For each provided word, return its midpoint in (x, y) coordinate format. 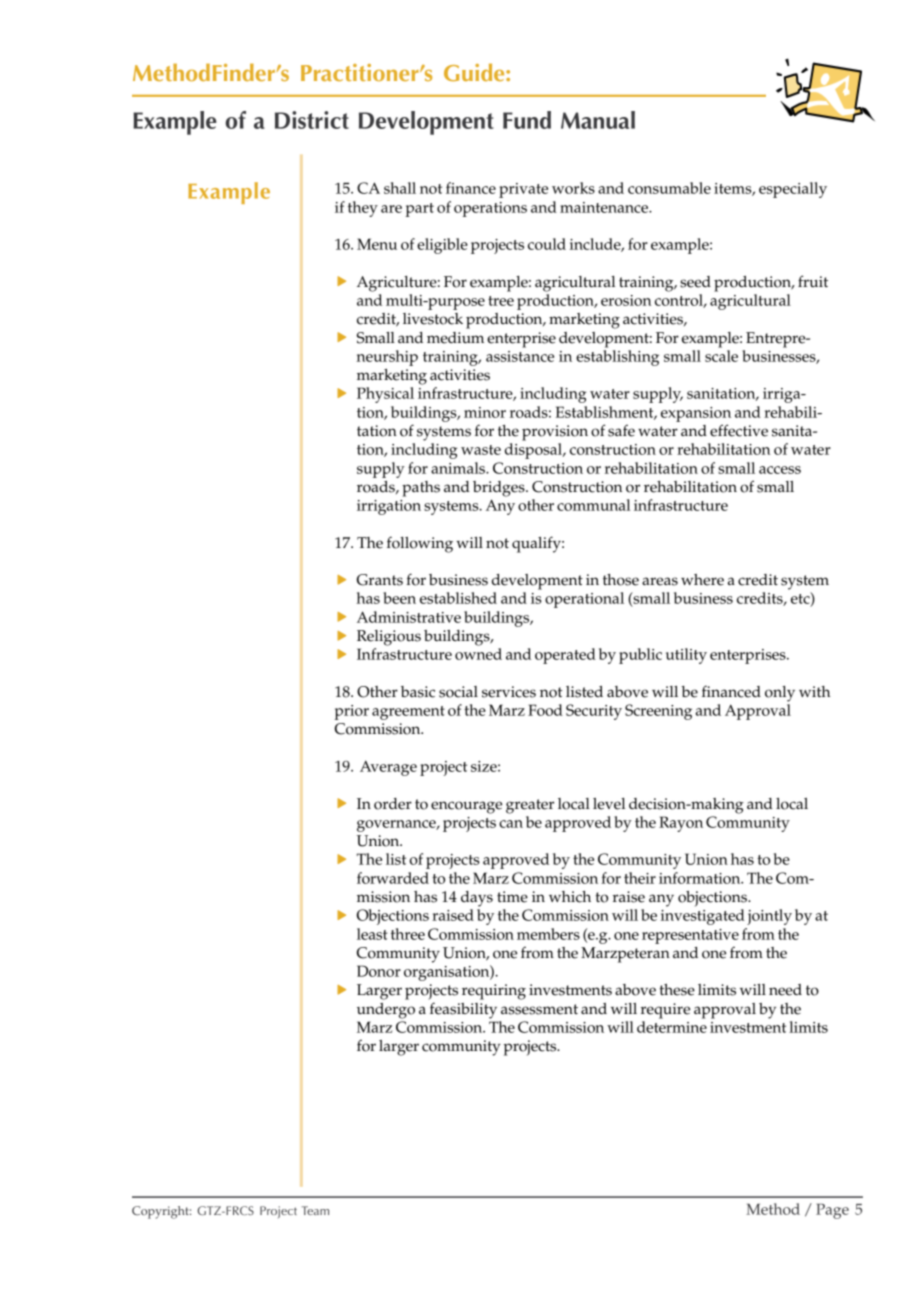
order (393, 804)
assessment (539, 1009)
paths (421, 489)
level (609, 804)
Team (315, 1210)
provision (555, 433)
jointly (769, 917)
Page (832, 1211)
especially (793, 190)
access (780, 470)
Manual (598, 120)
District (312, 120)
